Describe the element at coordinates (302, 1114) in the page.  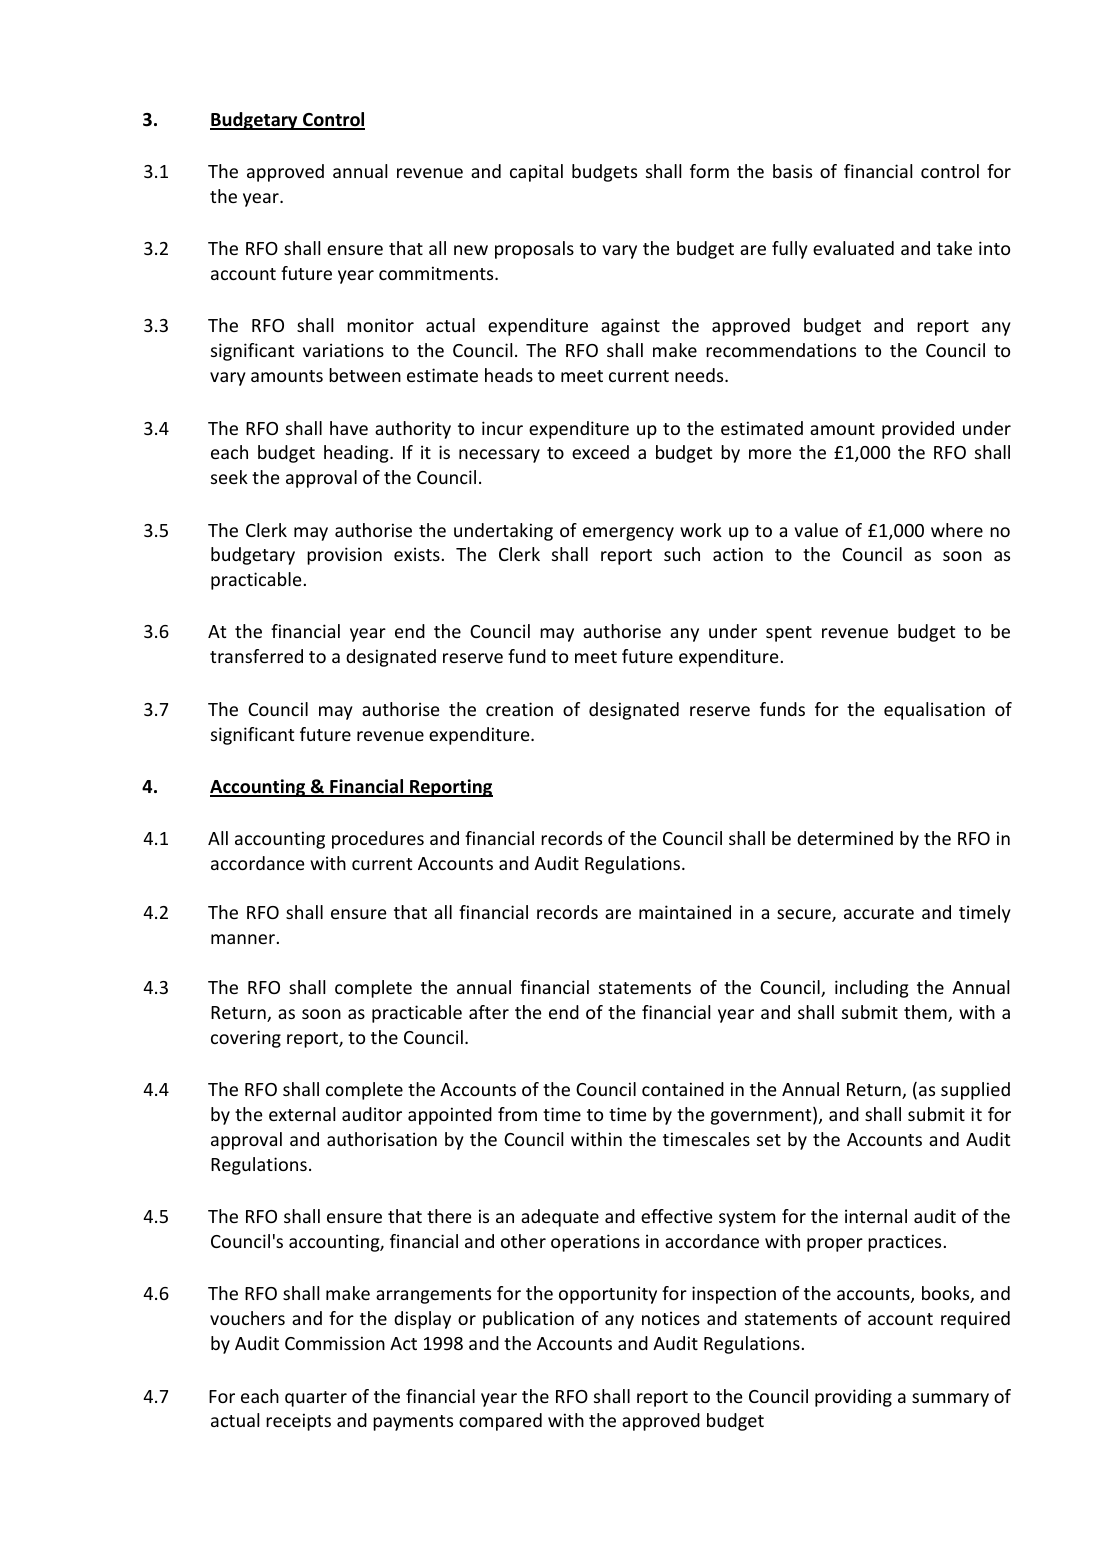
I see `external` at that location.
